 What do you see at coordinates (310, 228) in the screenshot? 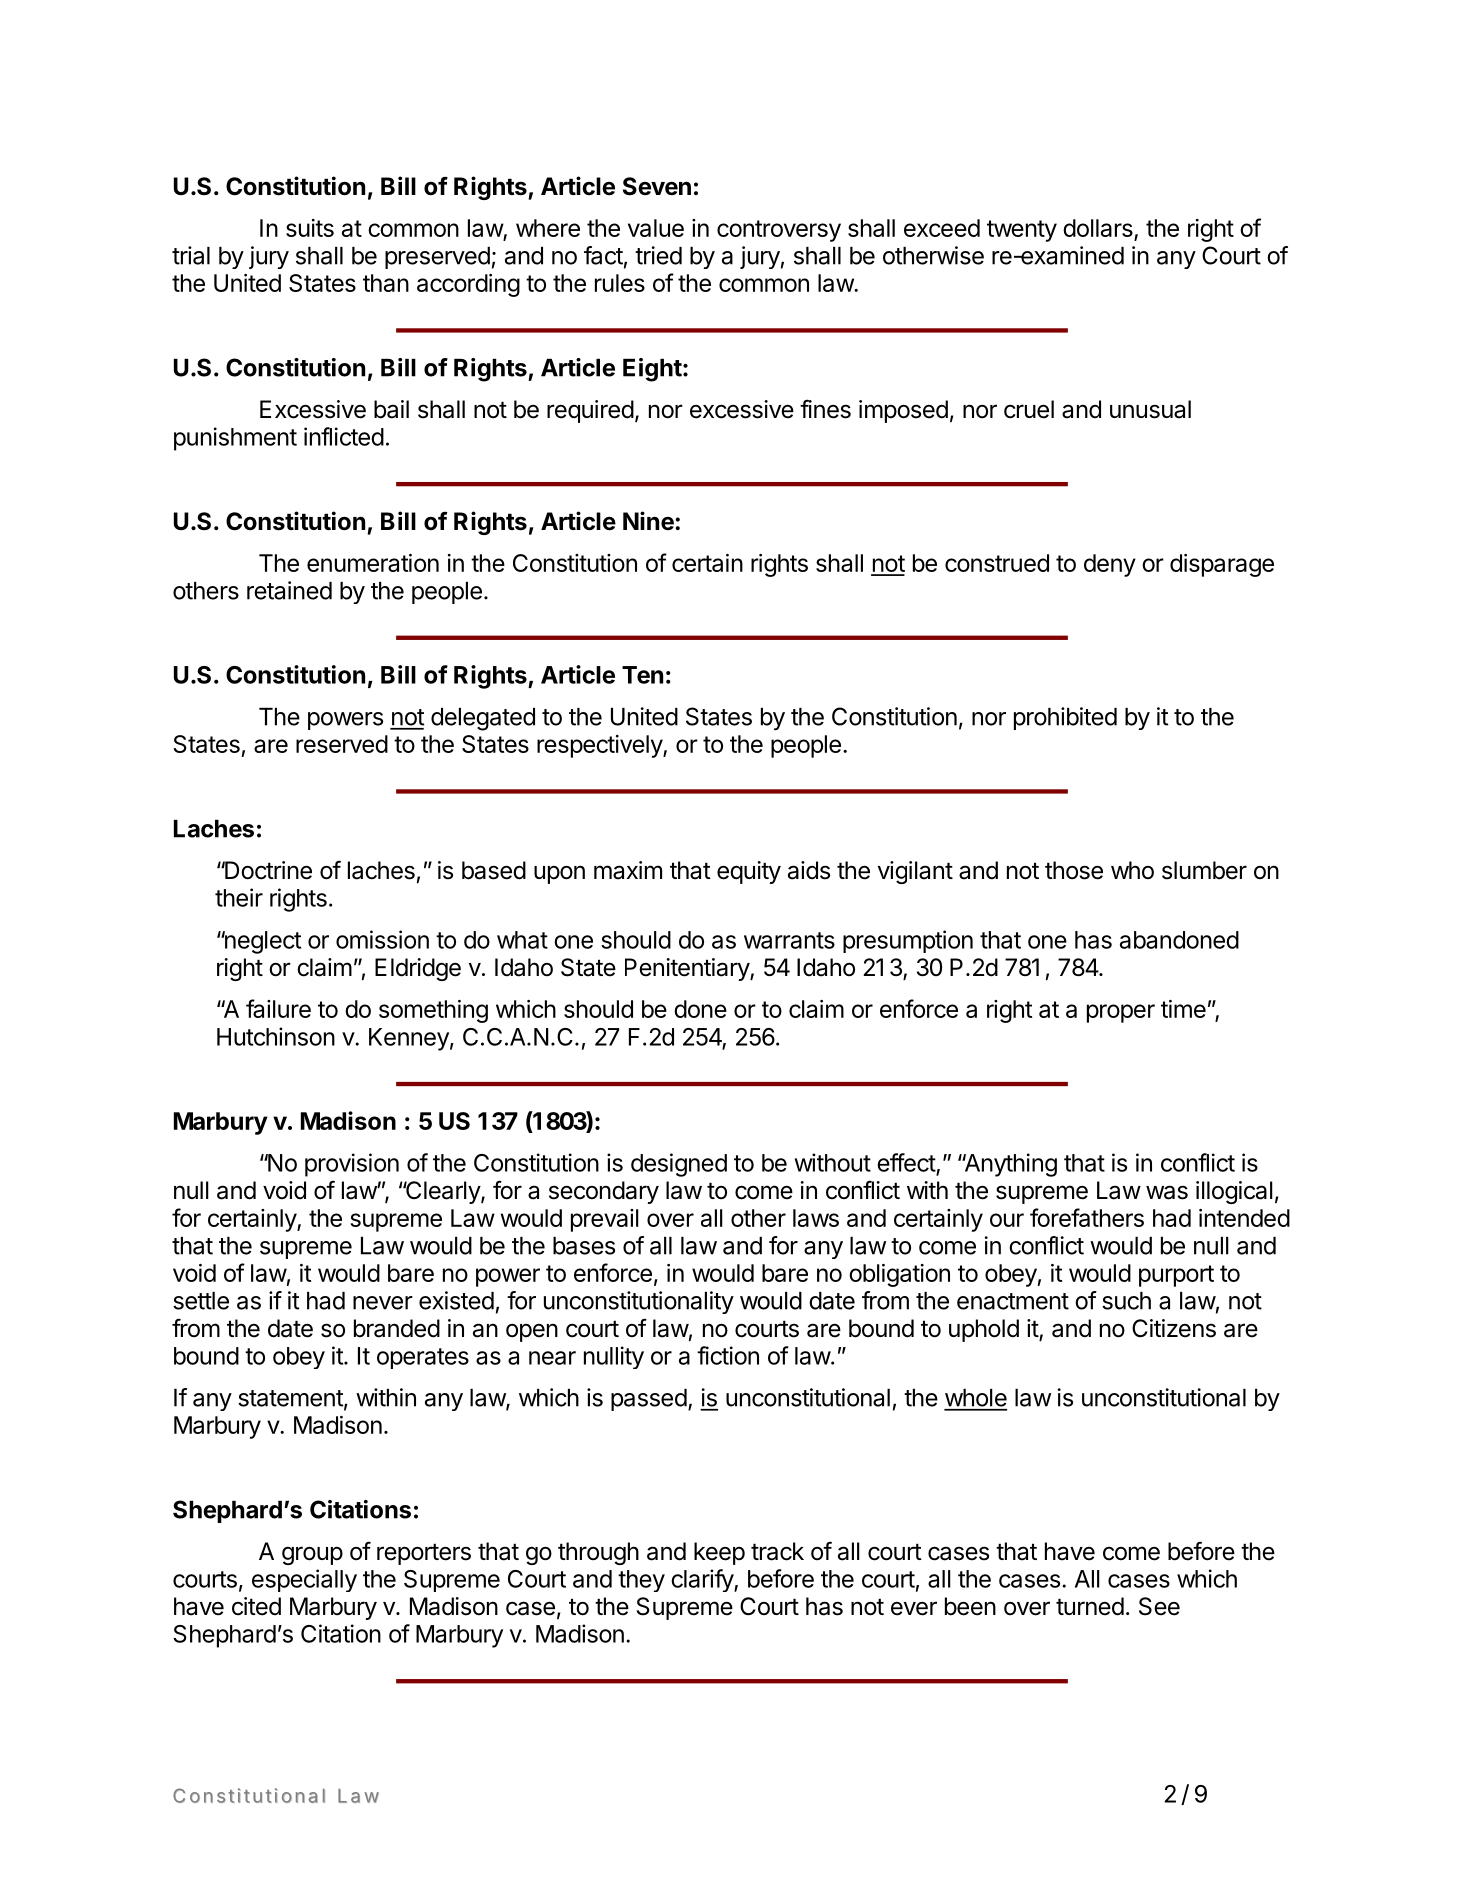
I see `suits` at bounding box center [310, 228].
